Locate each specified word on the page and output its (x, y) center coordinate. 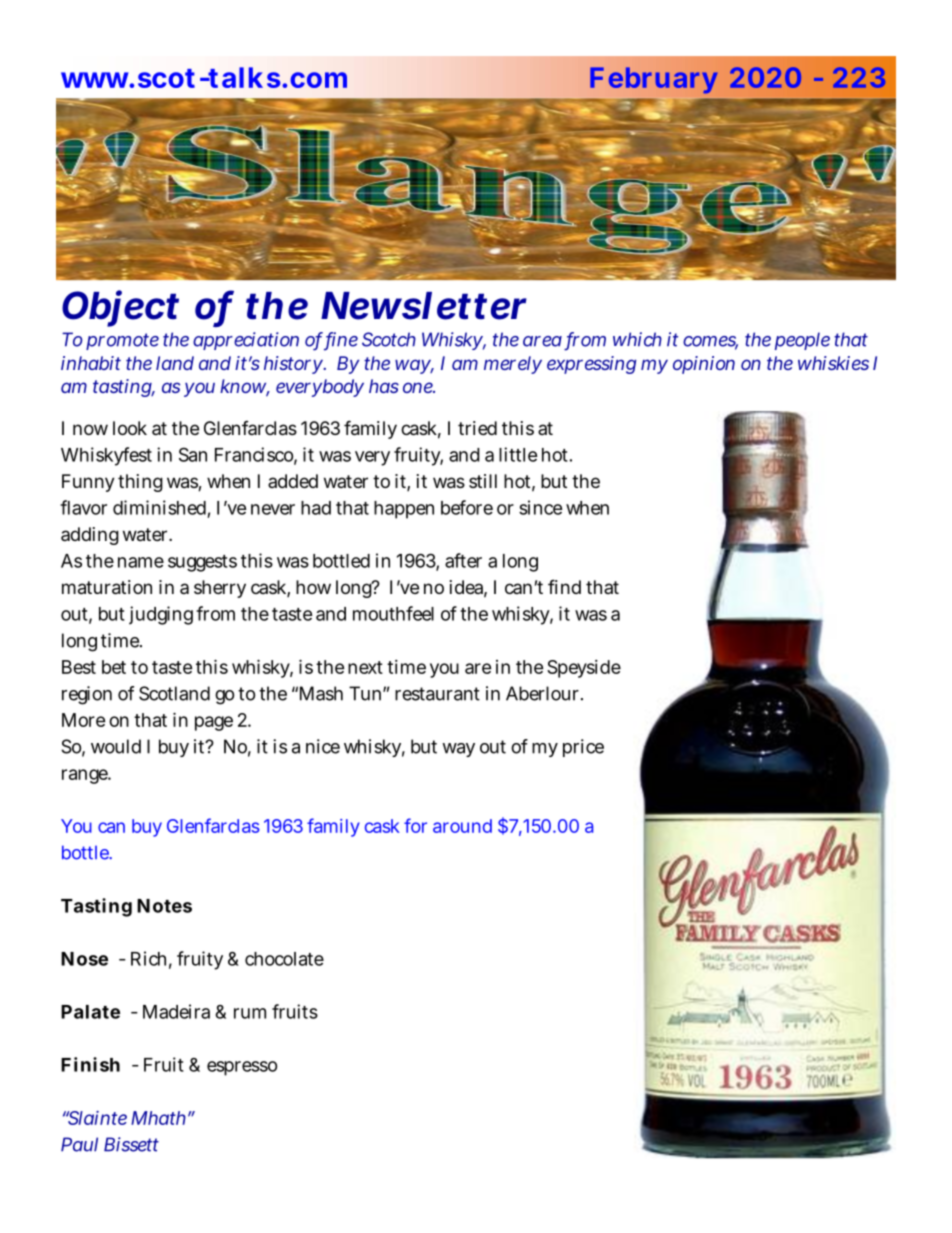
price (583, 748)
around (462, 826)
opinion (704, 365)
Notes (164, 906)
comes (710, 342)
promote (122, 341)
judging (161, 615)
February (654, 80)
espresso (242, 1068)
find (564, 587)
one (419, 387)
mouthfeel (393, 613)
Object (120, 308)
